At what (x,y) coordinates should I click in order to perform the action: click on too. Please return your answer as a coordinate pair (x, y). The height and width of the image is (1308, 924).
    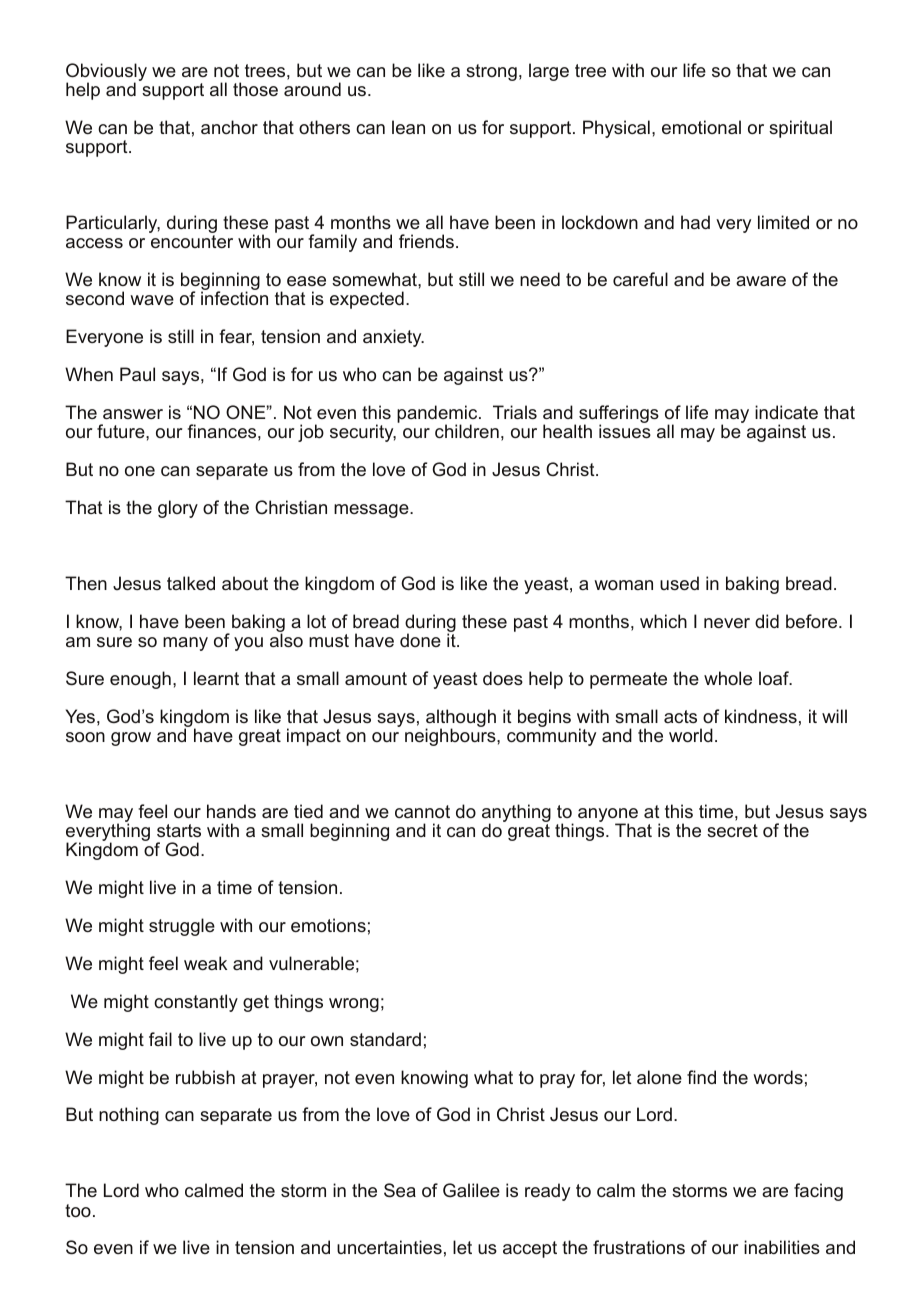
    Looking at the image, I should click on (78, 1210).
